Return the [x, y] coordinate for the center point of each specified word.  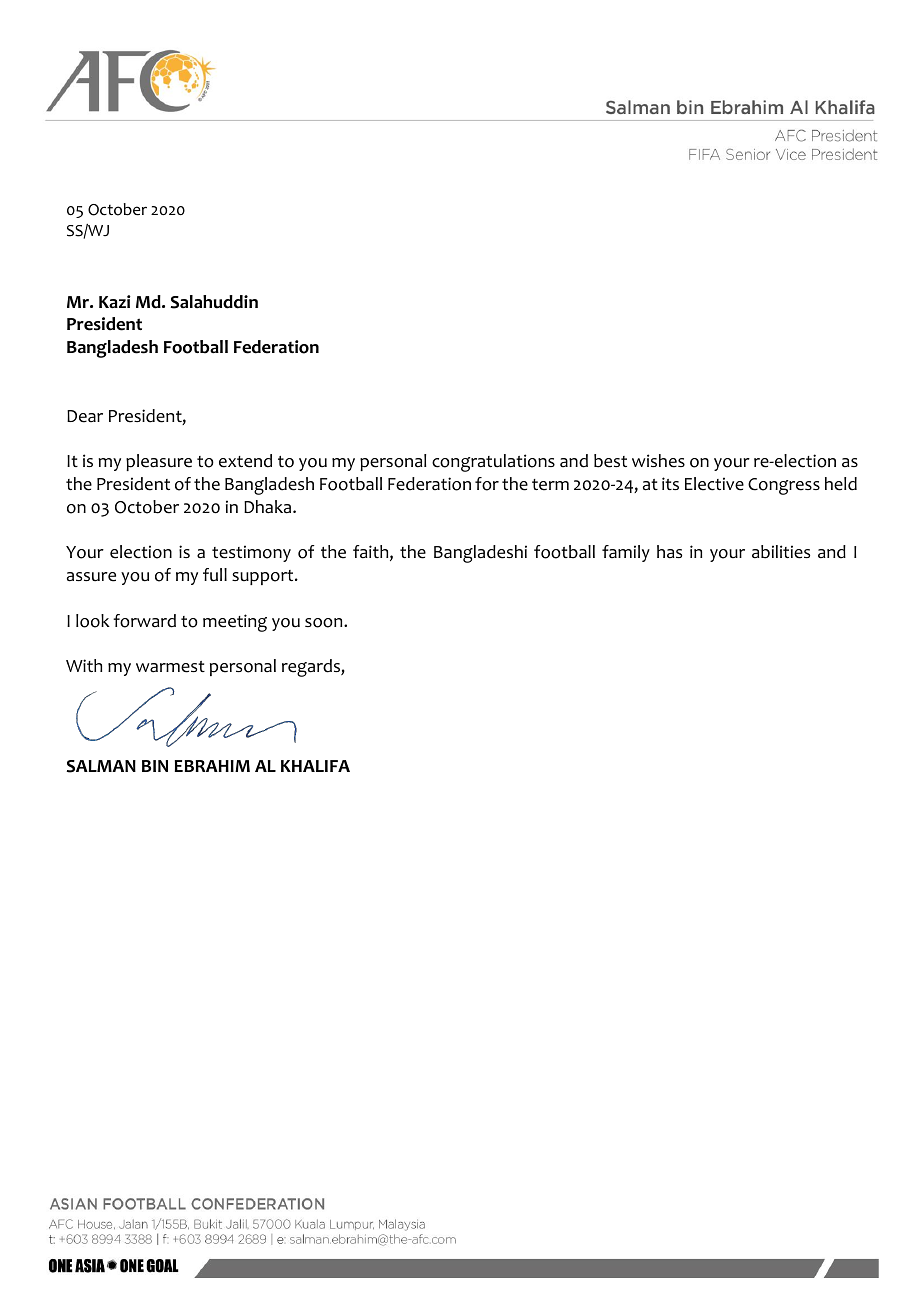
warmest [170, 667]
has [669, 552]
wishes [658, 461]
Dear [85, 416]
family [626, 553]
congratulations [493, 463]
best [610, 461]
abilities [781, 552]
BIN [155, 766]
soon [325, 623]
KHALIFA [315, 766]
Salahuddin [214, 302]
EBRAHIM [212, 766]
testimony [251, 553]
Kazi [115, 302]
